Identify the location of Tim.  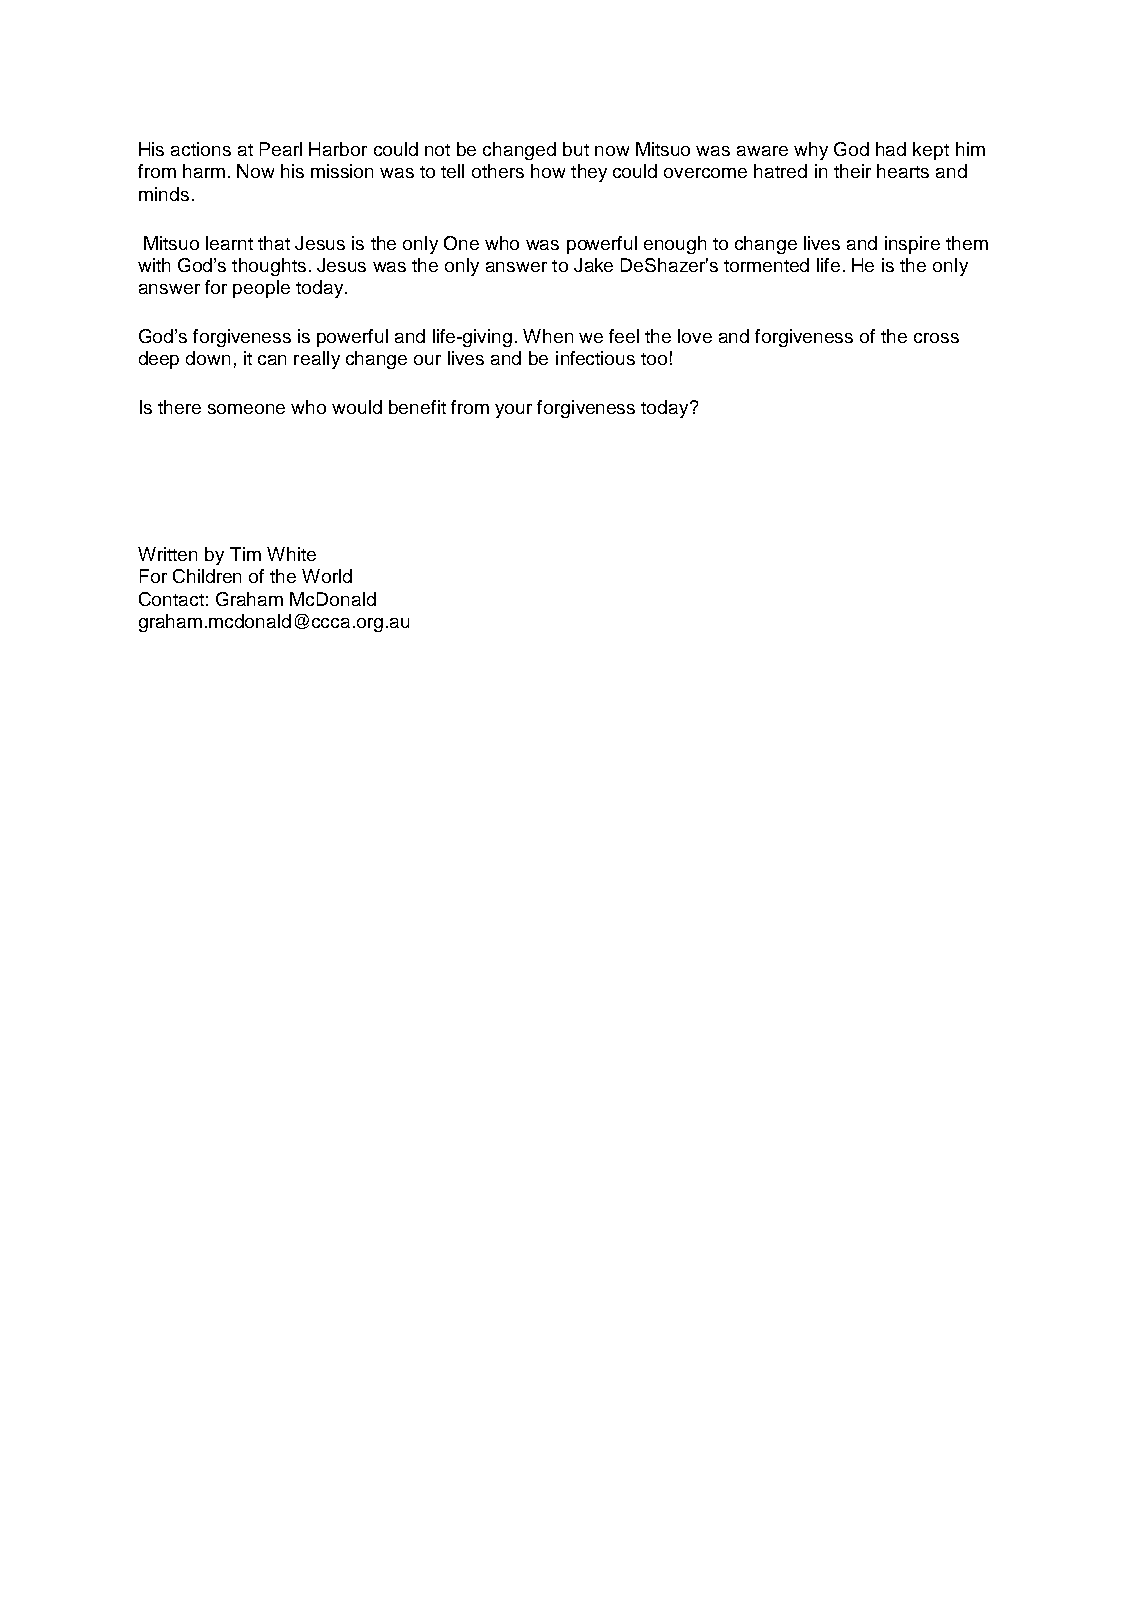
(245, 554).
